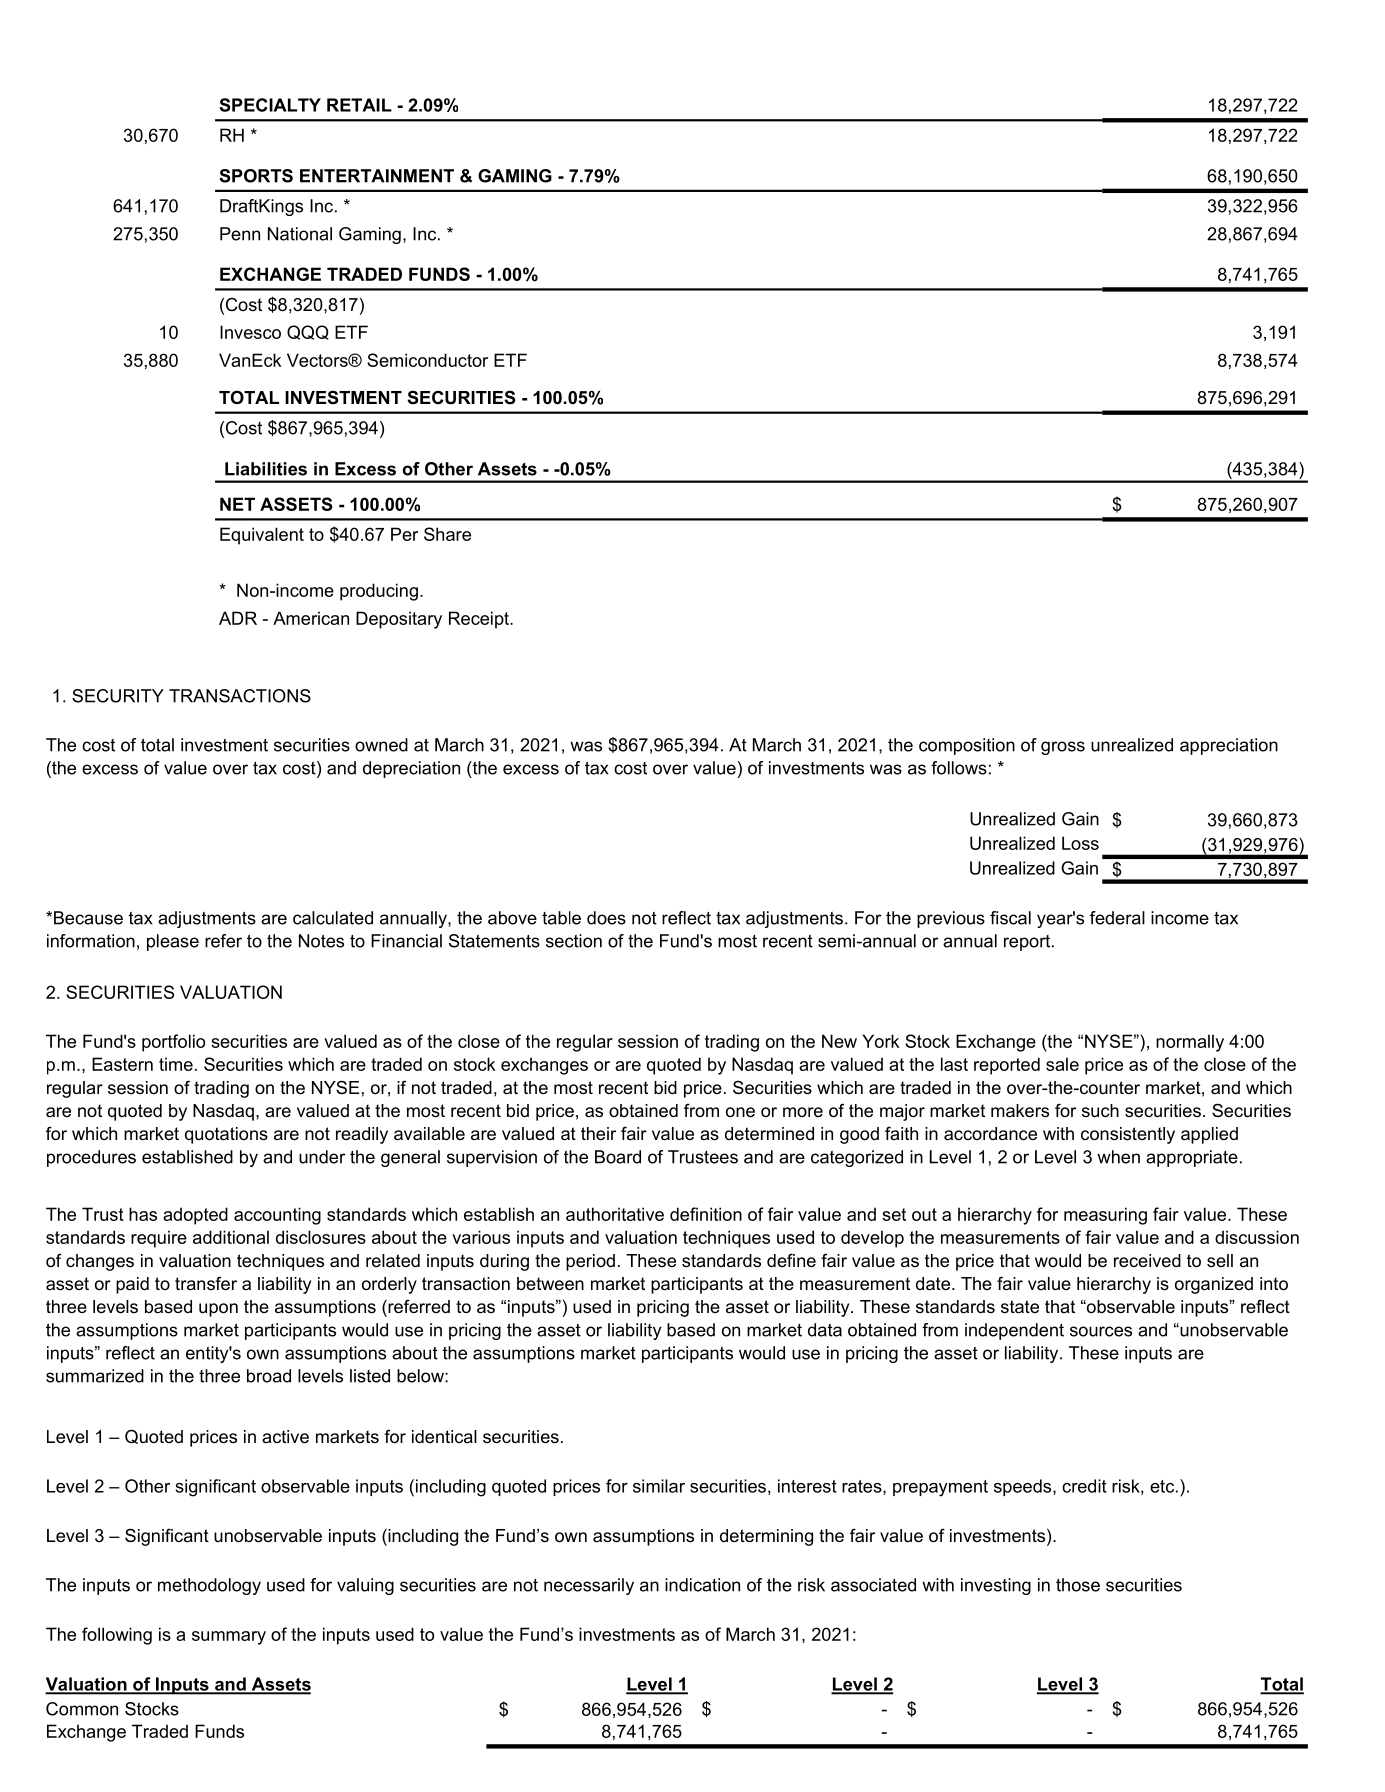 This document has height=1792, width=1385. I want to click on summary, so click(229, 1638).
